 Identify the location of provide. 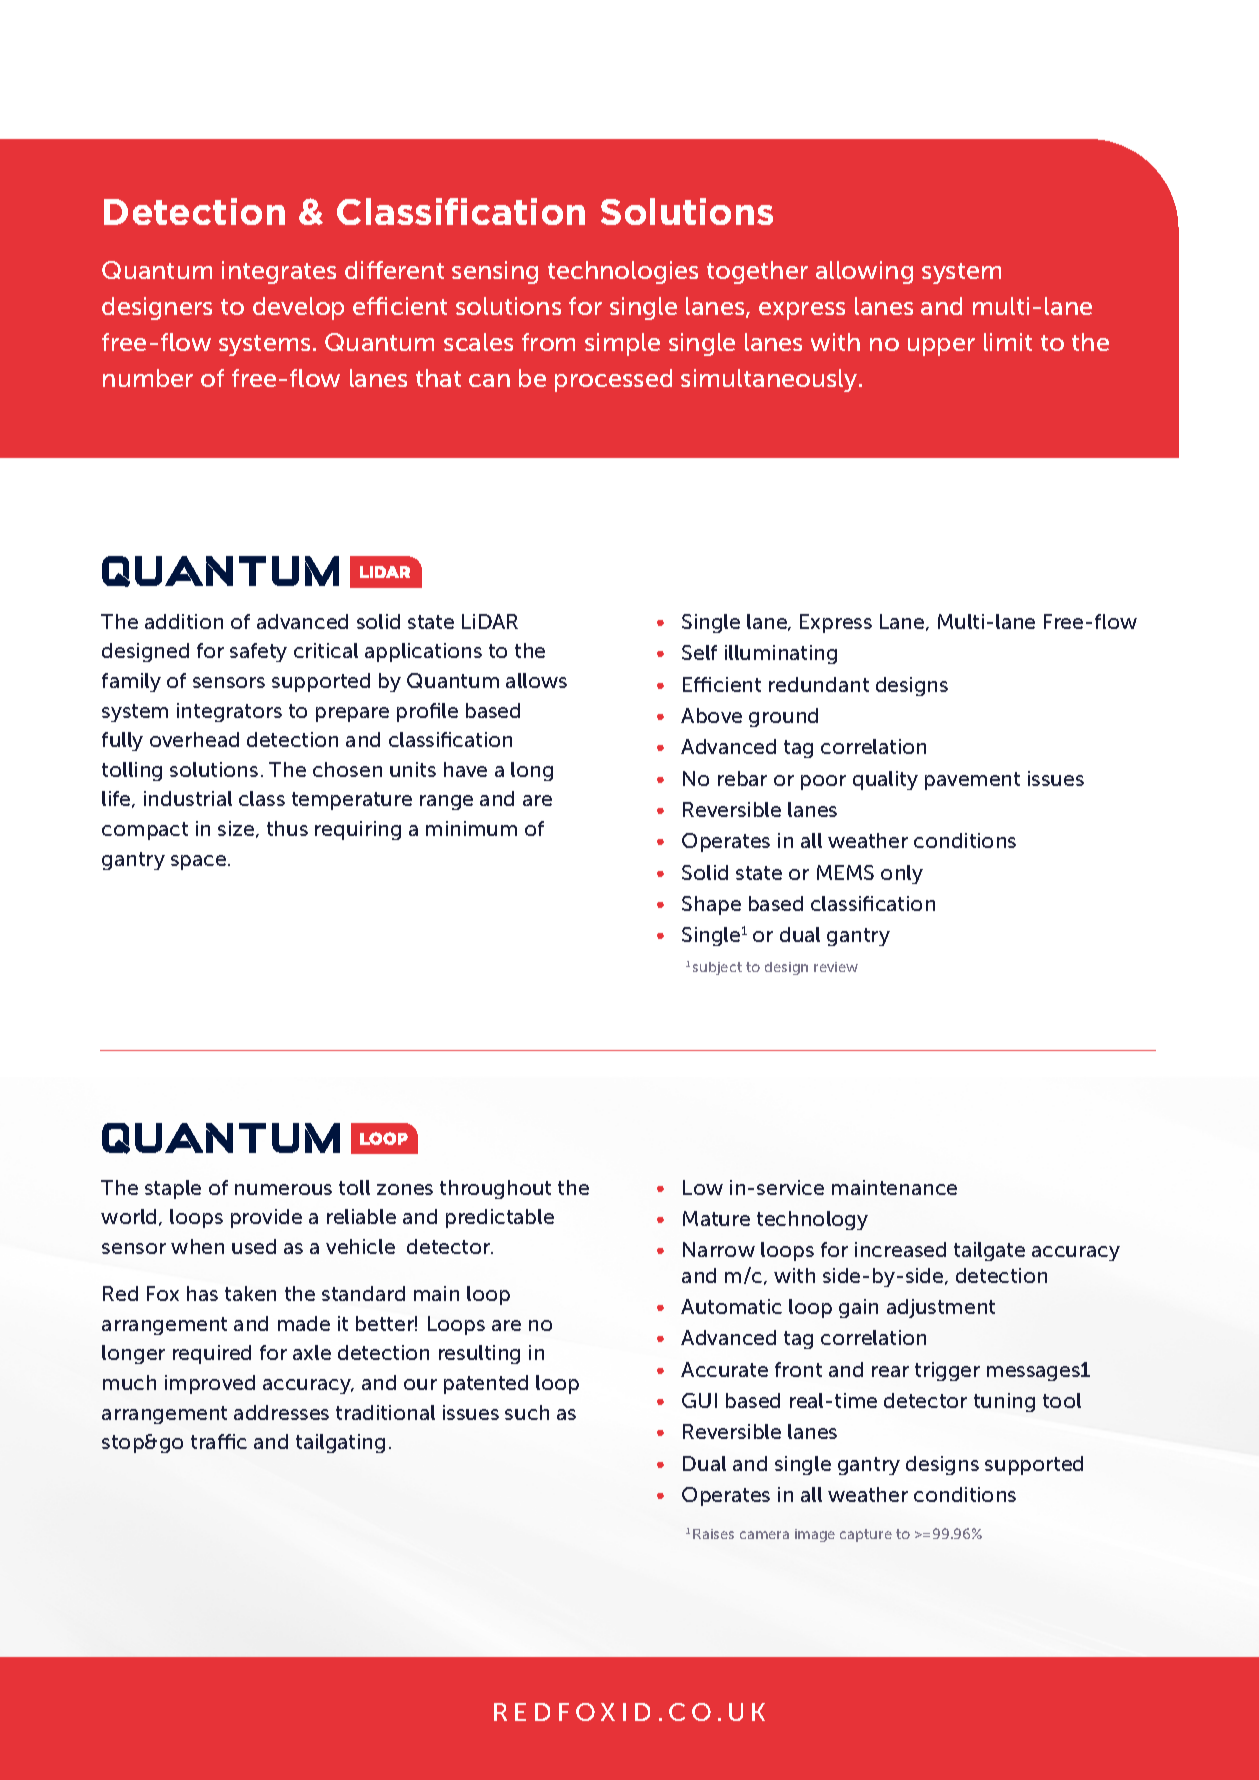
(266, 1218).
